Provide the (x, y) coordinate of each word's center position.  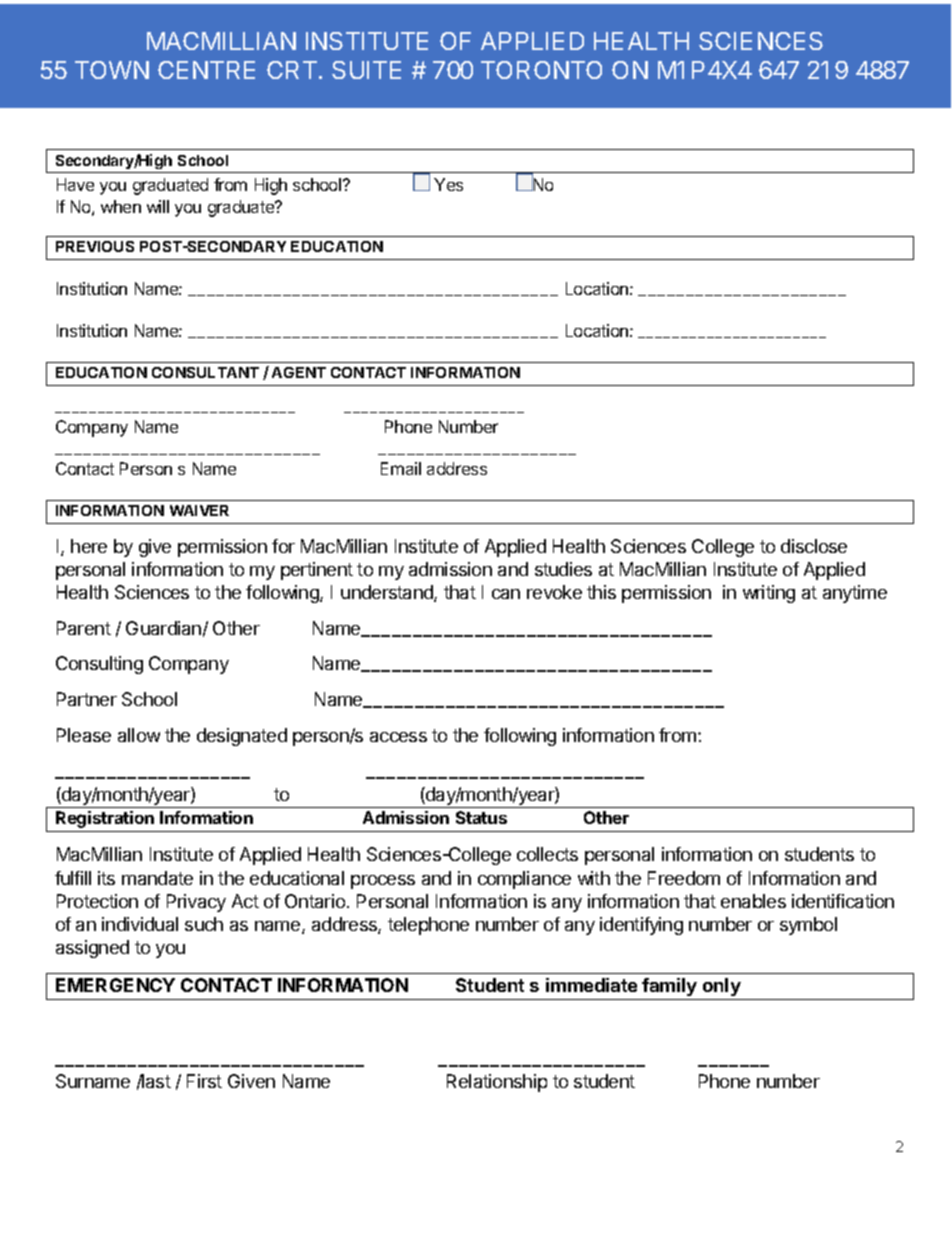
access (398, 737)
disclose (814, 546)
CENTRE (206, 70)
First (204, 1081)
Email (401, 468)
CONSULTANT (205, 372)
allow (139, 735)
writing (769, 594)
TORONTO (541, 70)
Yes (448, 184)
